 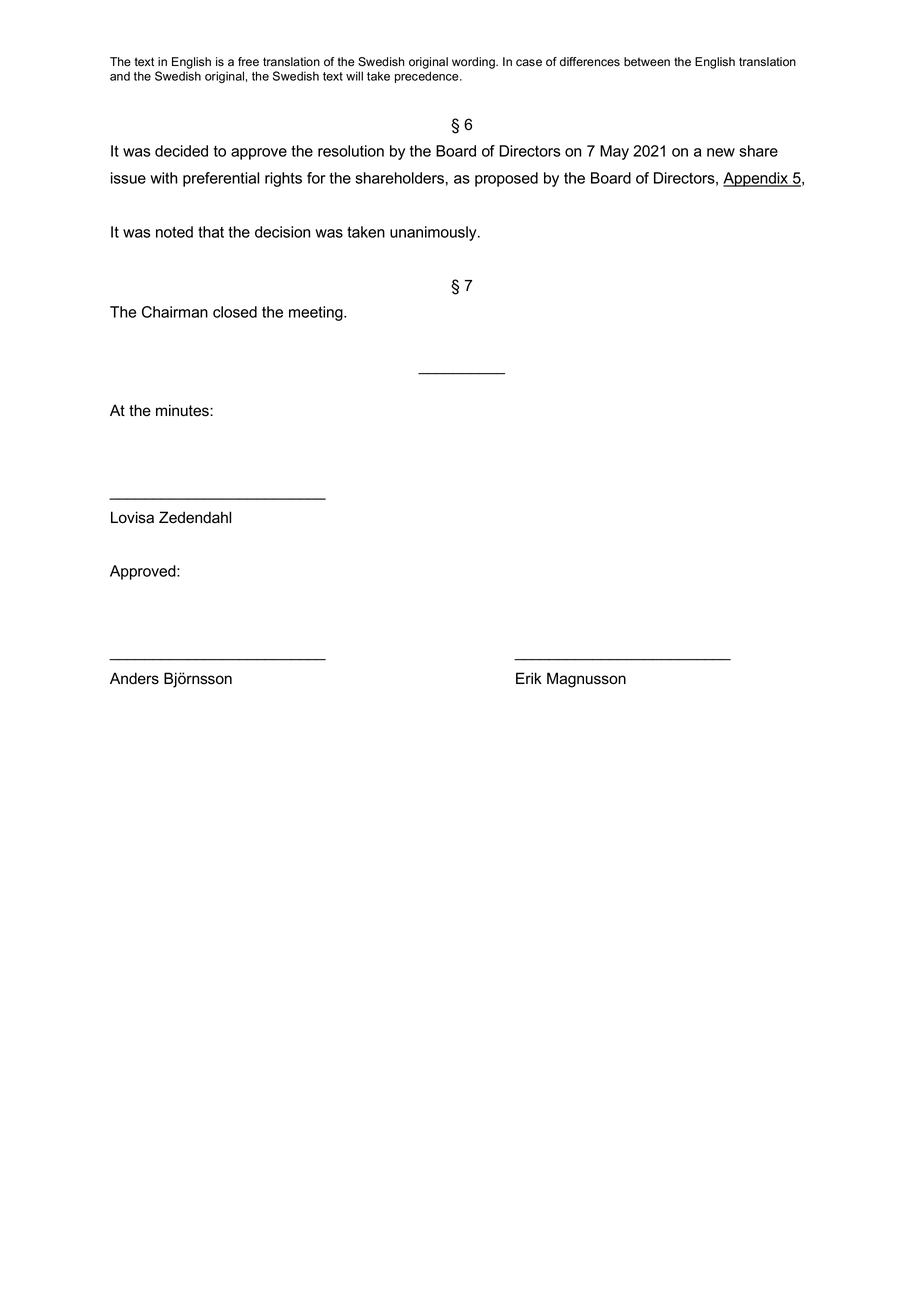 I want to click on Appendix, so click(x=756, y=179).
